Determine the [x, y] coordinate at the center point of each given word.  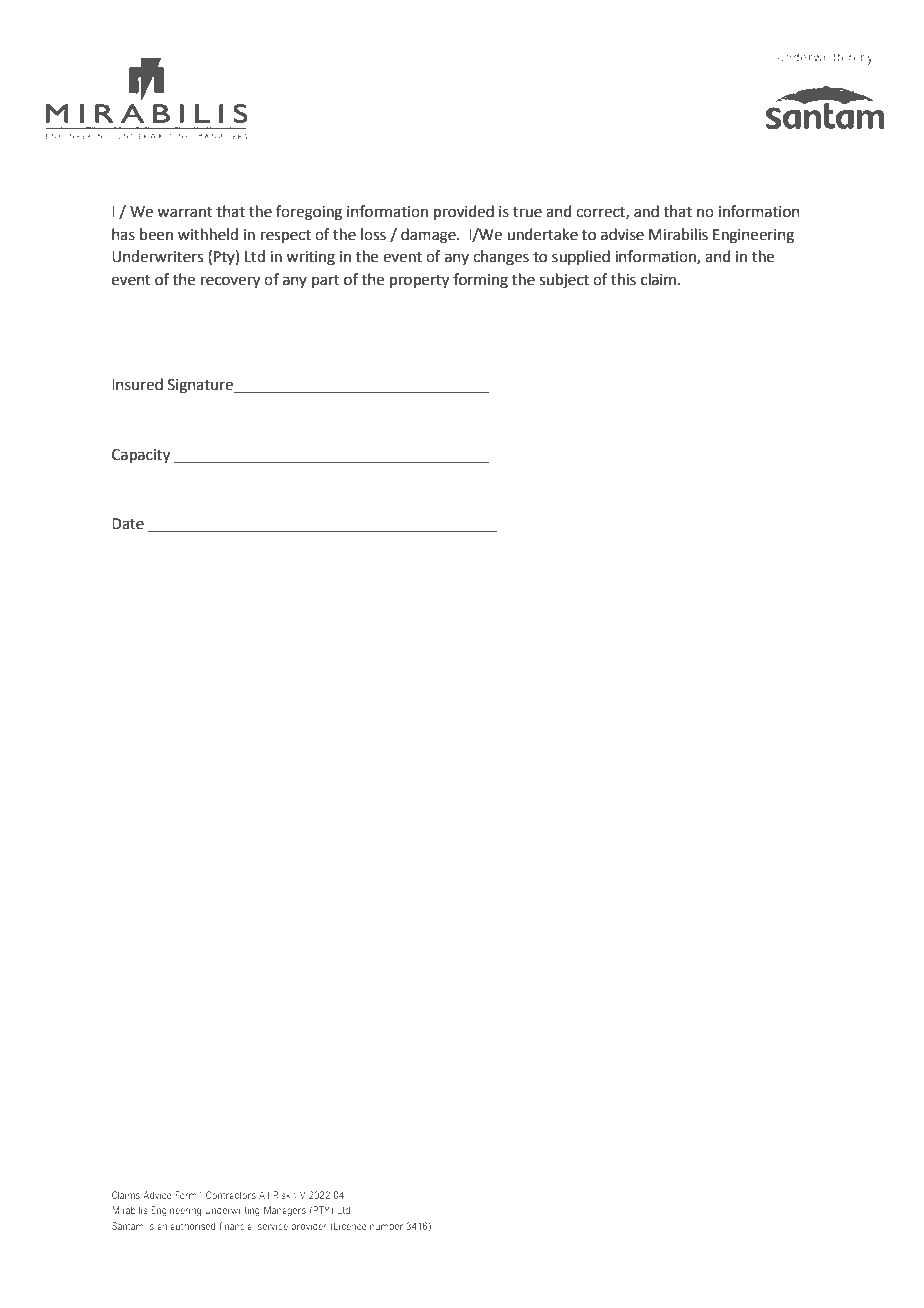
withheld [208, 234]
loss [373, 234]
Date [128, 524]
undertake [542, 234]
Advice [157, 1195]
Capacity [141, 456]
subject [564, 281]
